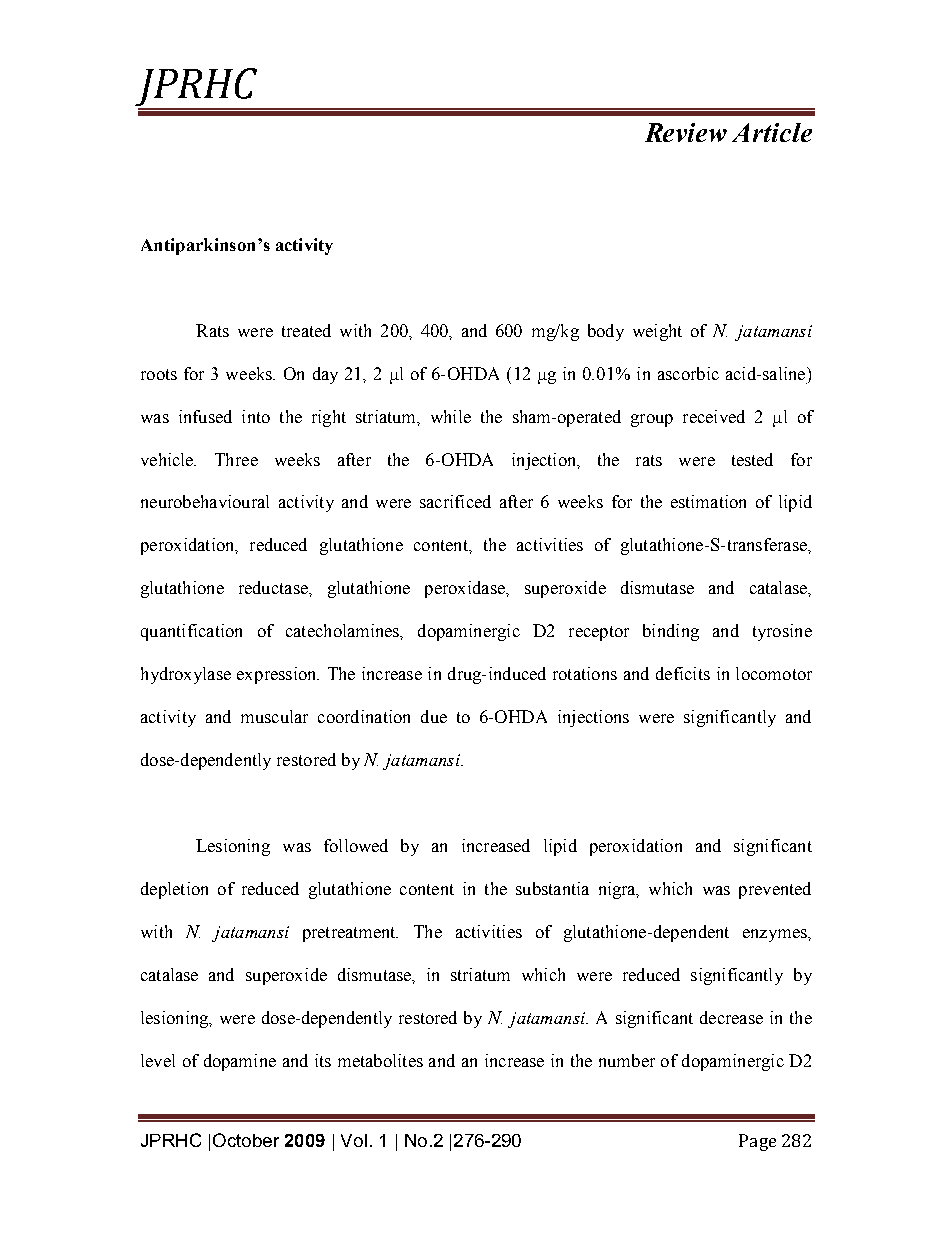 The height and width of the screenshot is (1233, 952). What do you see at coordinates (466, 589) in the screenshot?
I see `peroxidase` at bounding box center [466, 589].
